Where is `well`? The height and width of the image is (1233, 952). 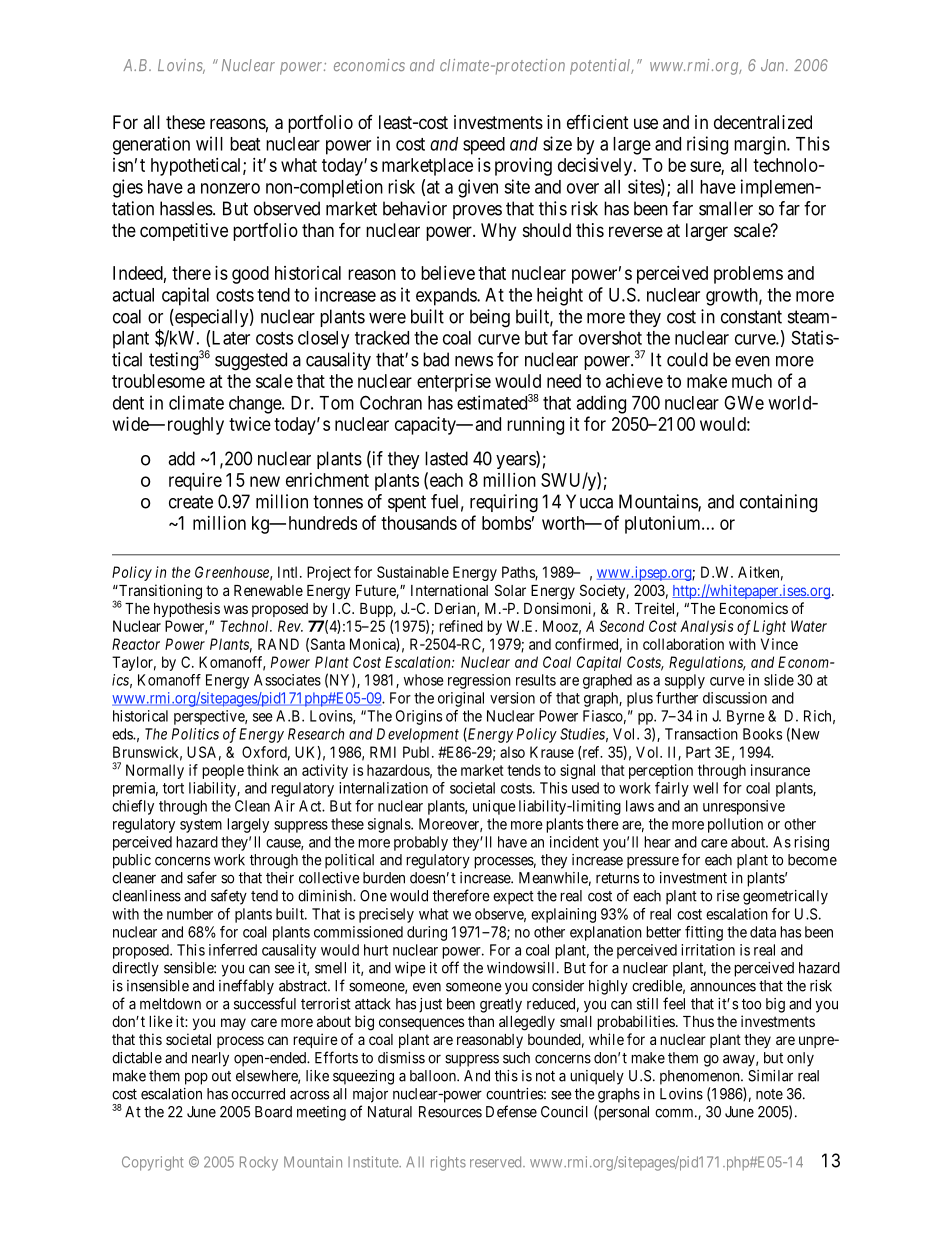
well is located at coordinates (705, 788).
